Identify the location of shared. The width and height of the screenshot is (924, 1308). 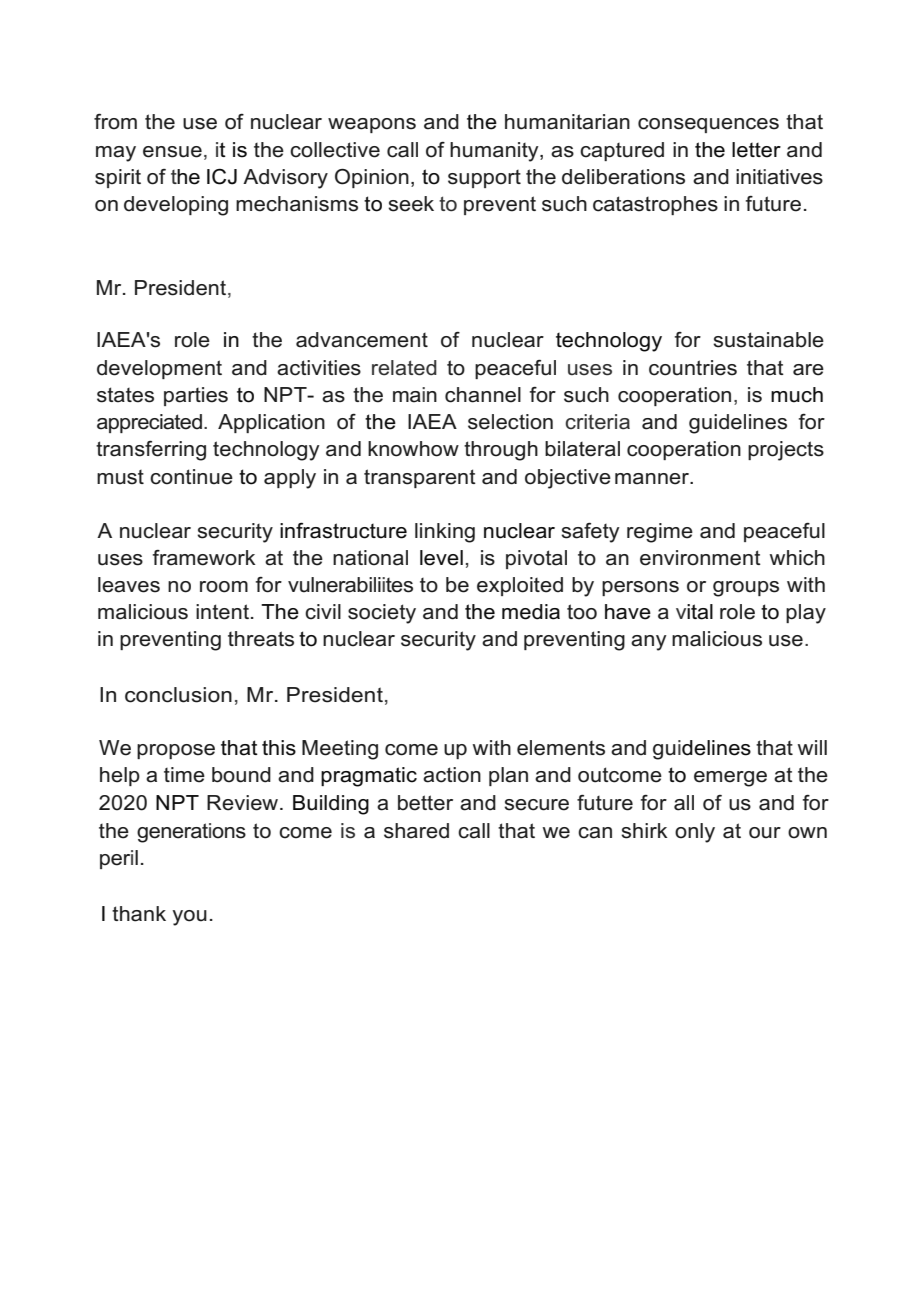
(416, 831).
